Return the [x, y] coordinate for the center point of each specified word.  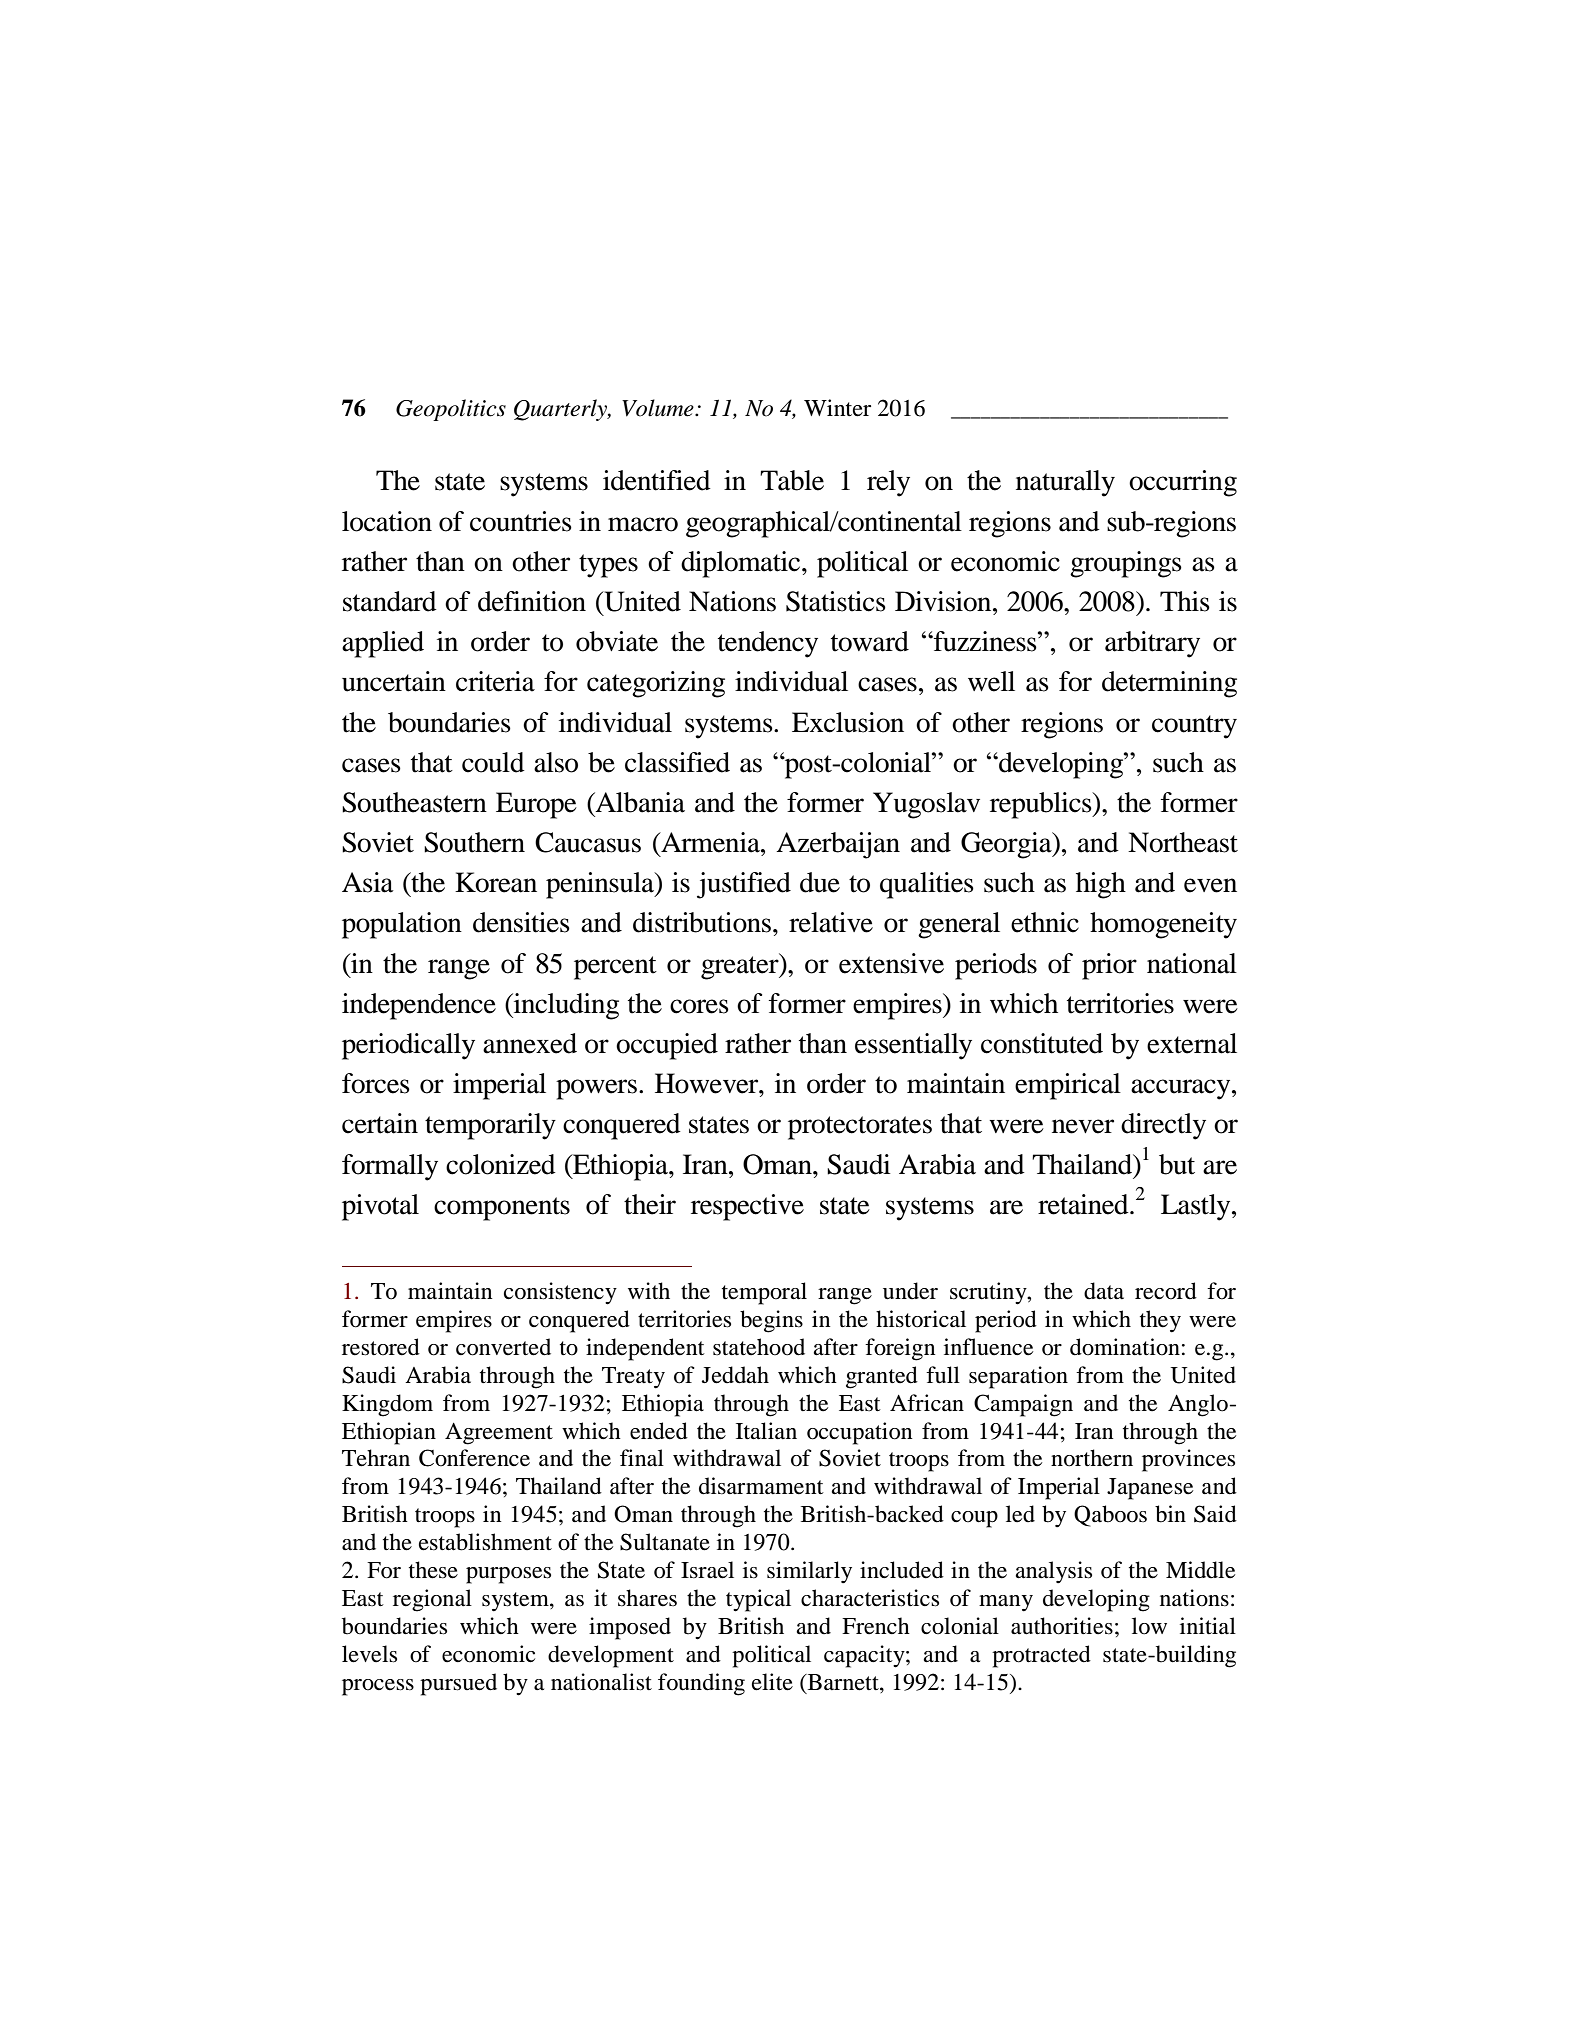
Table [792, 480]
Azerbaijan [838, 845]
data [1104, 1291]
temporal [764, 1293]
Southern [474, 842]
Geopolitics [451, 410]
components [502, 1209]
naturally [1065, 483]
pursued [458, 1684]
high [1101, 885]
